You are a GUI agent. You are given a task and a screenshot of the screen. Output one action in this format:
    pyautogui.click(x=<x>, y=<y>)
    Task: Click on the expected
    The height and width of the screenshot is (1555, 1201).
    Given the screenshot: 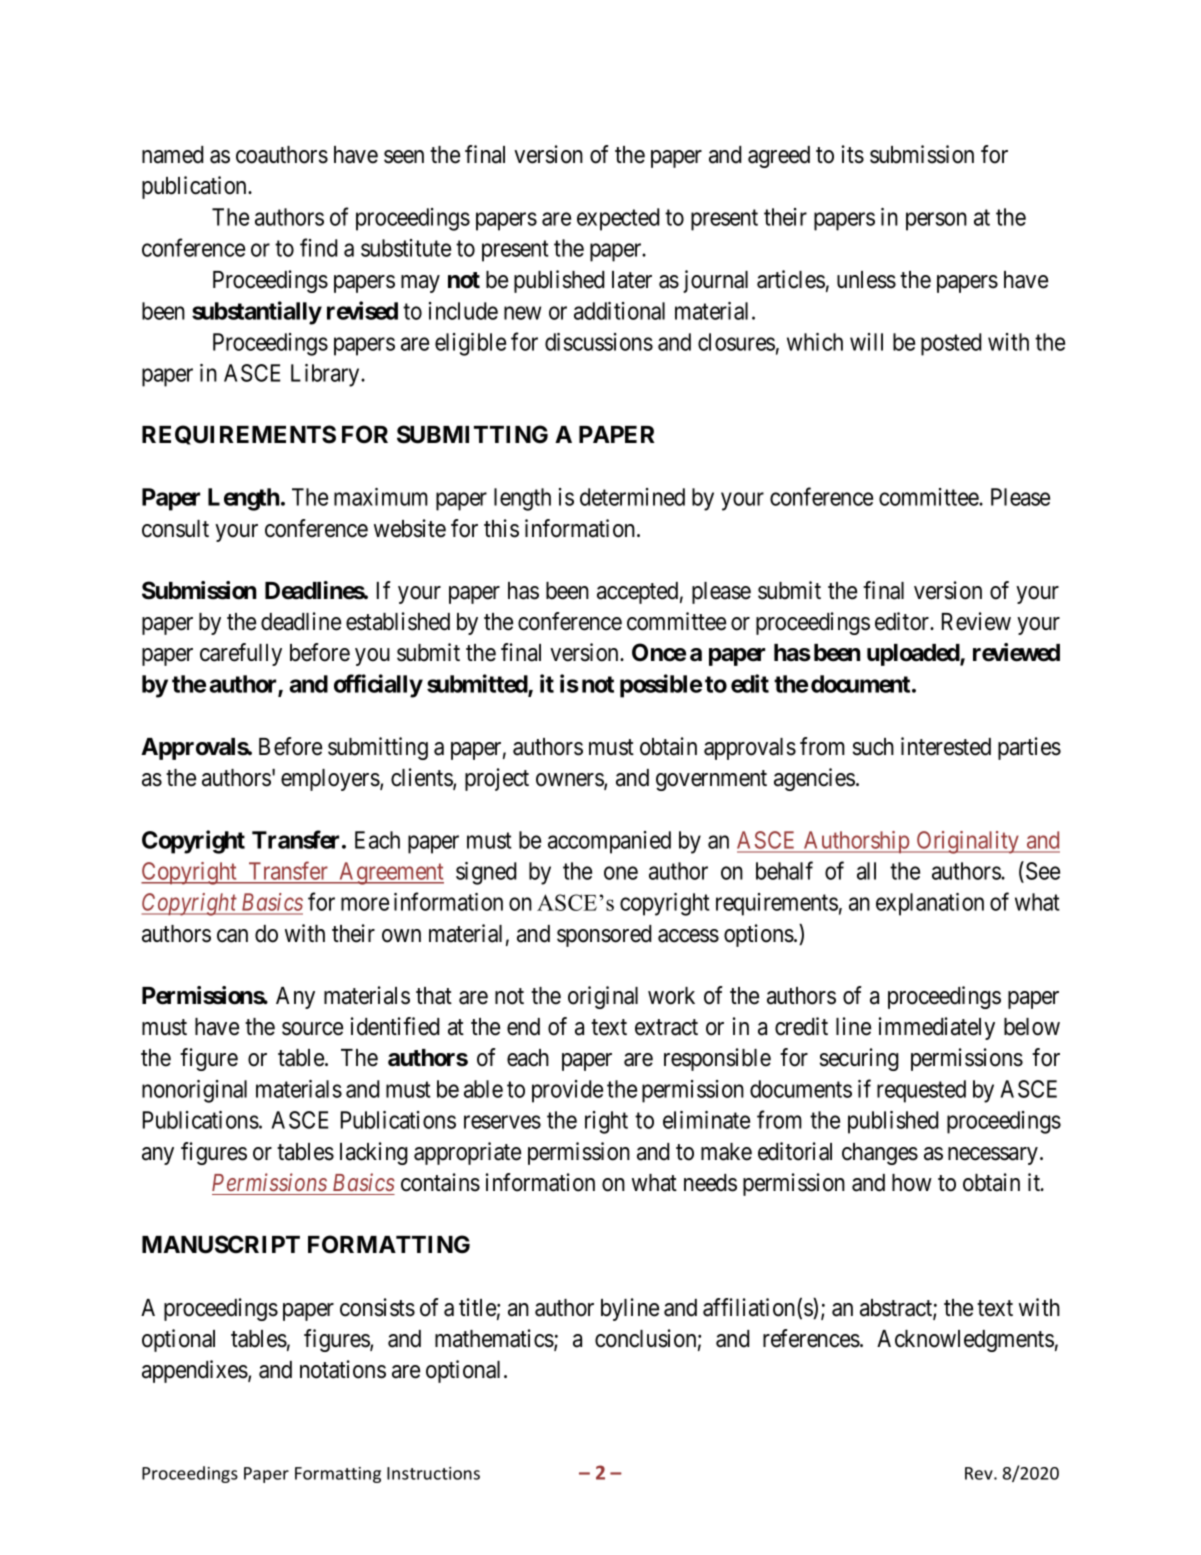 What is the action you would take?
    pyautogui.click(x=618, y=219)
